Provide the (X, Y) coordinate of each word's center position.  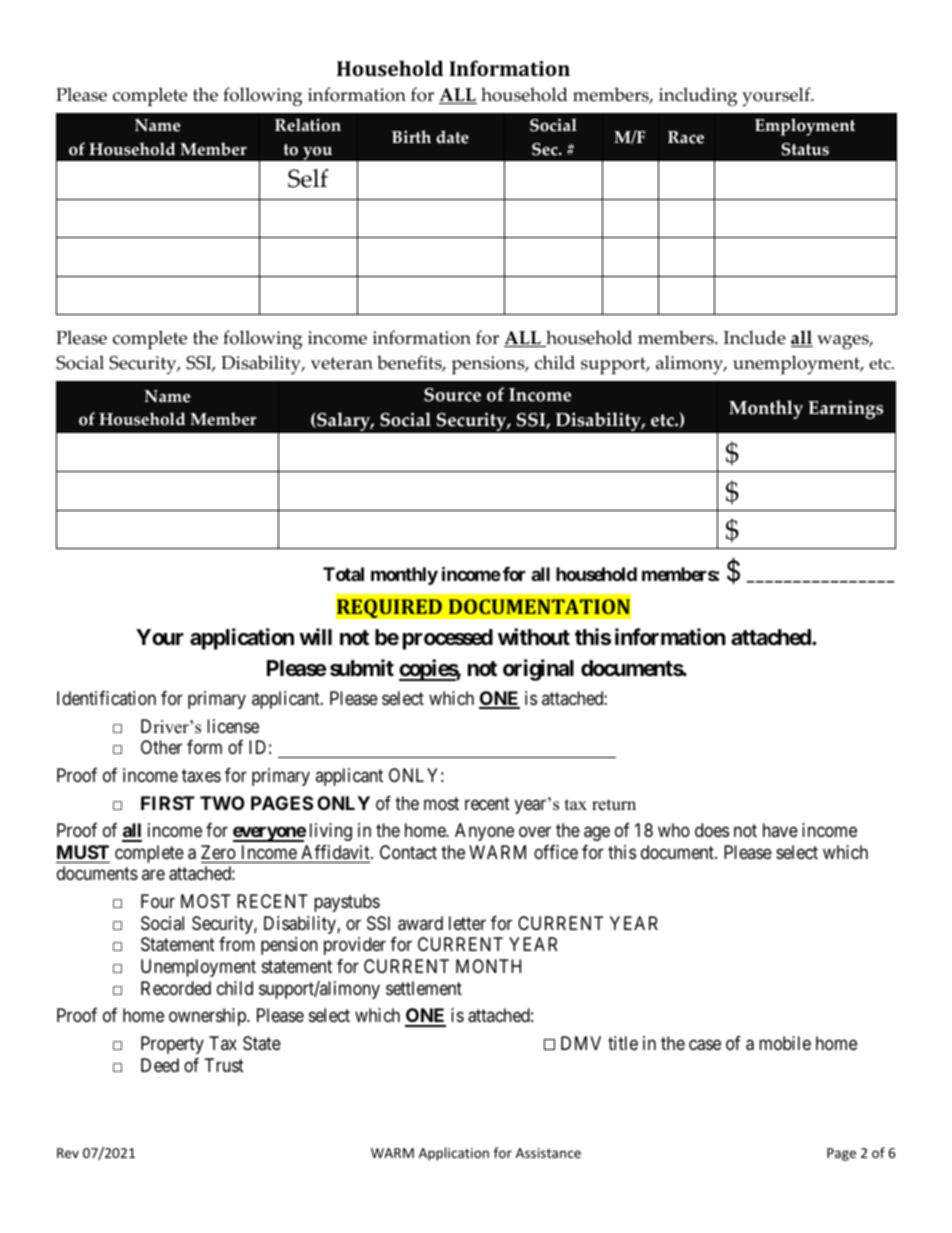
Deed (160, 1065)
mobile (785, 1043)
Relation (308, 125)
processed (448, 639)
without (534, 636)
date (452, 137)
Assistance (548, 1153)
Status (805, 149)
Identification (106, 698)
